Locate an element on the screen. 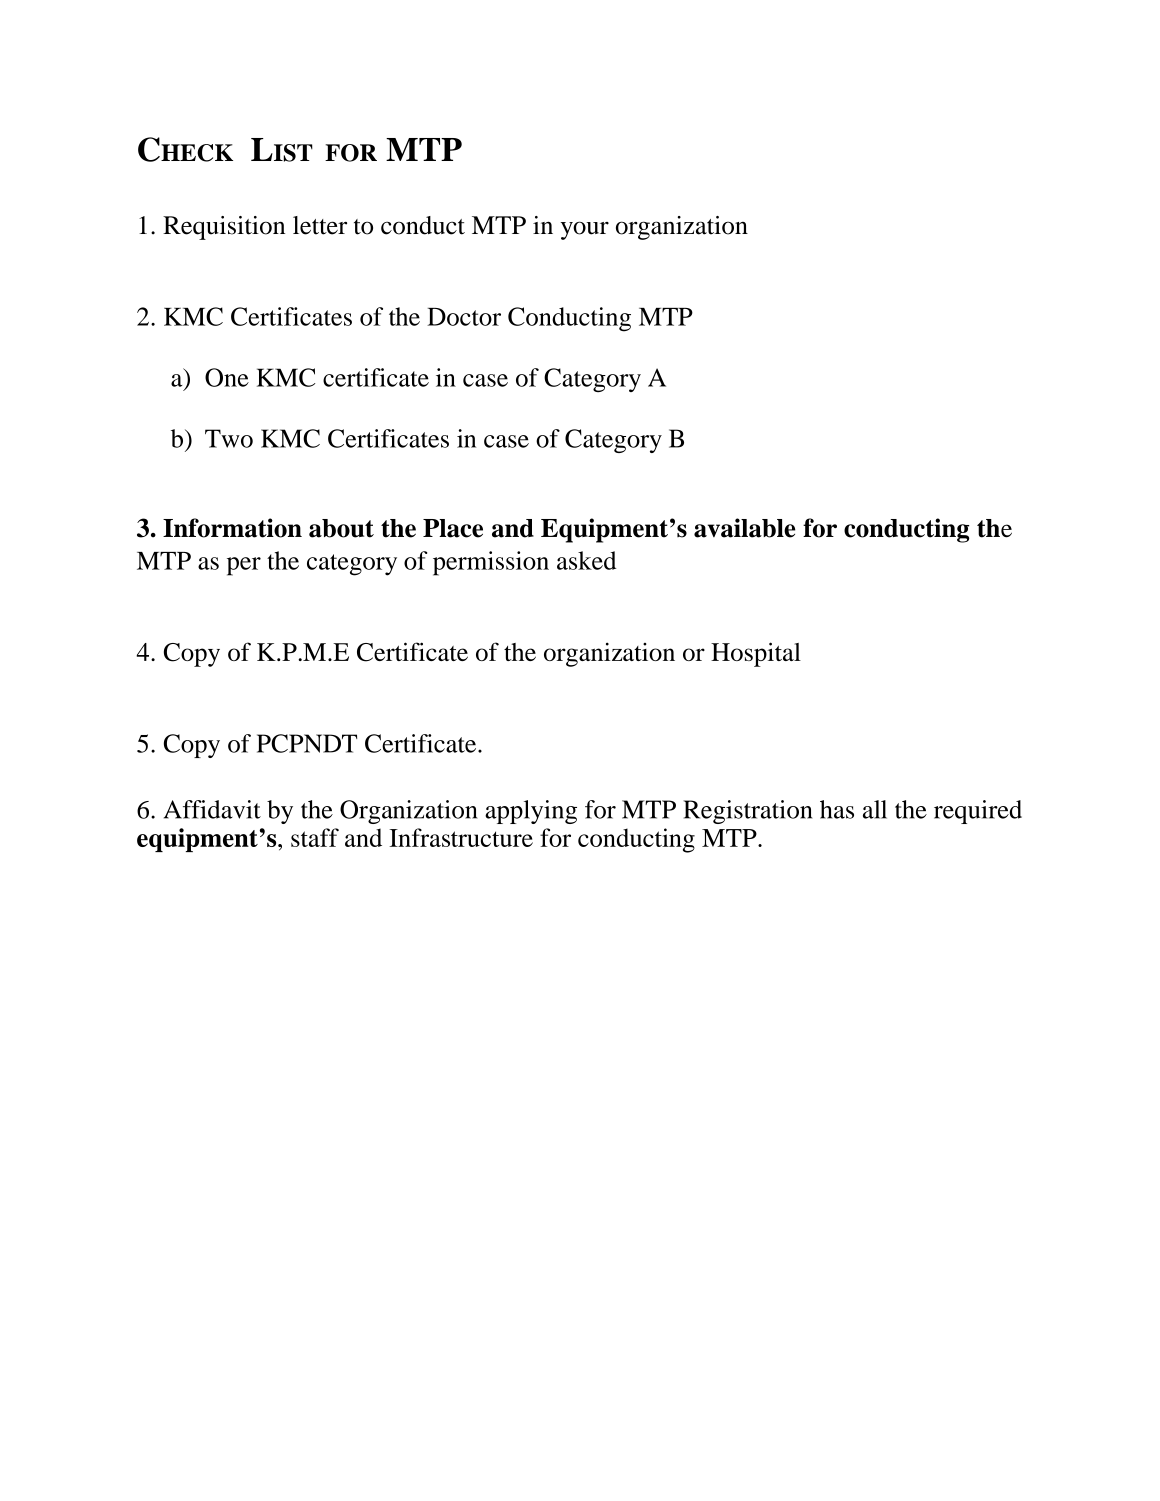  letter is located at coordinates (320, 225).
